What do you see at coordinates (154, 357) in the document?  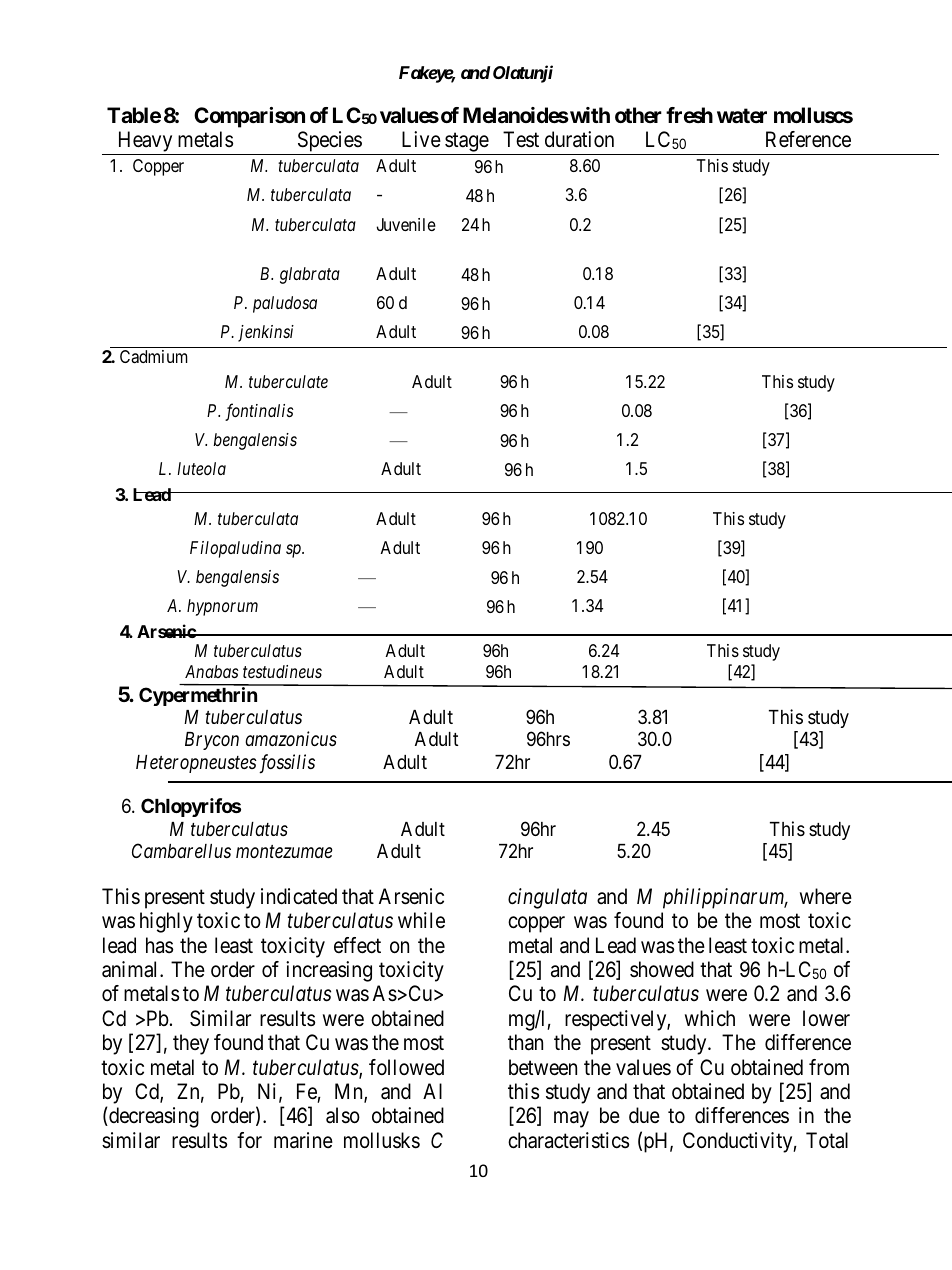 I see `Cadmium` at bounding box center [154, 357].
